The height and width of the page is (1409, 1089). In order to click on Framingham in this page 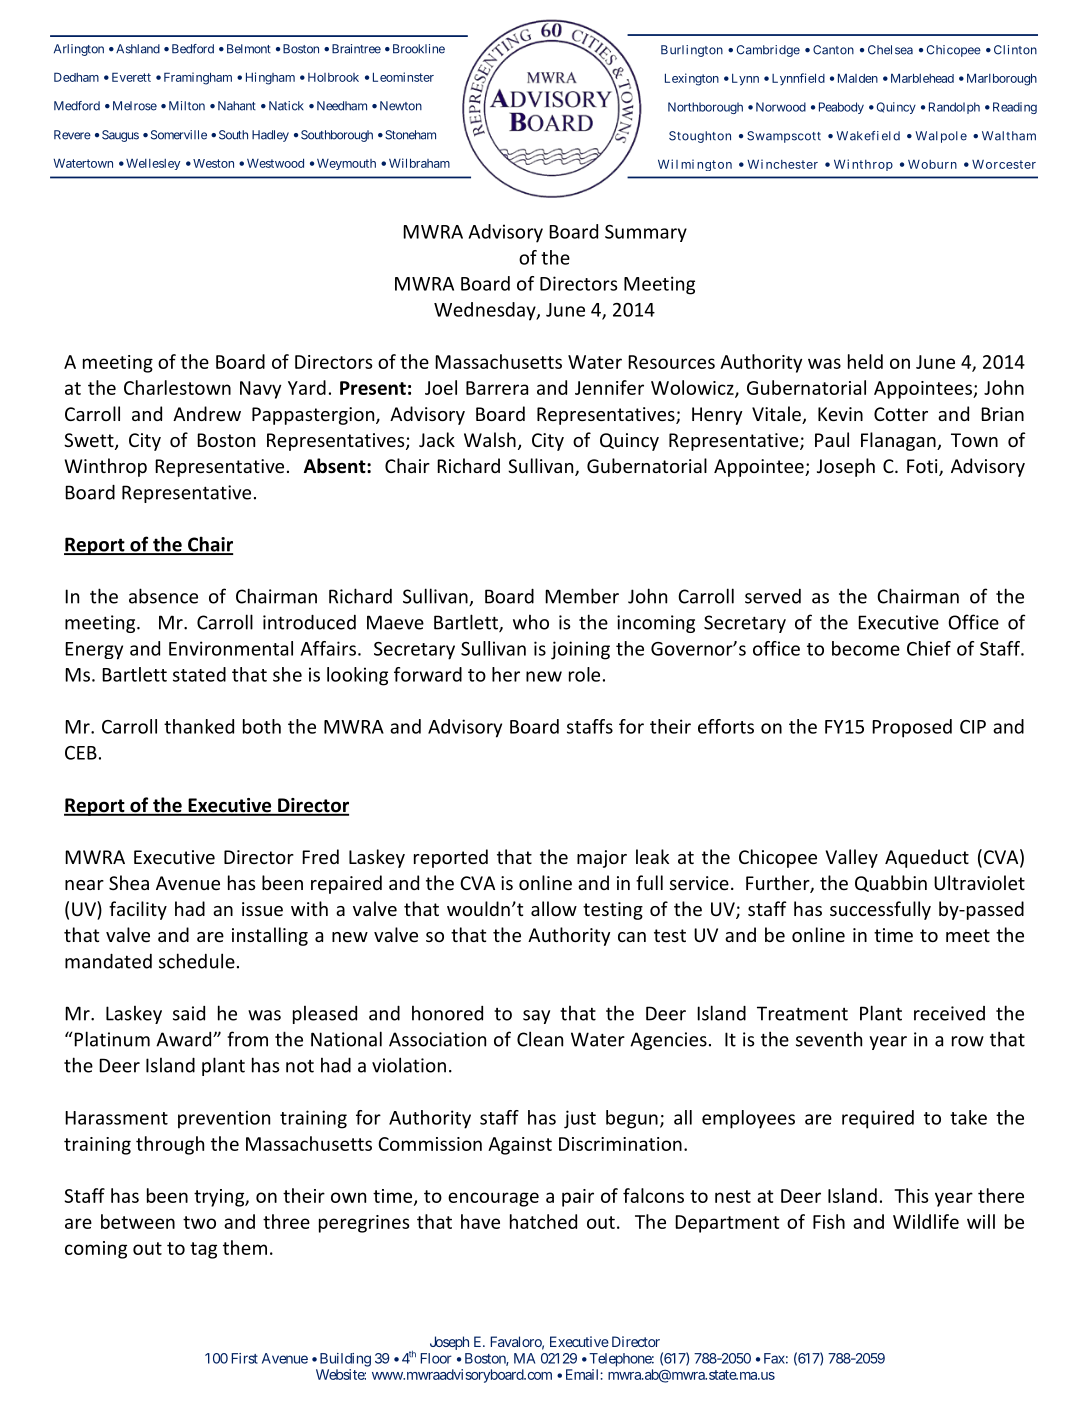, I will do `click(198, 78)`.
